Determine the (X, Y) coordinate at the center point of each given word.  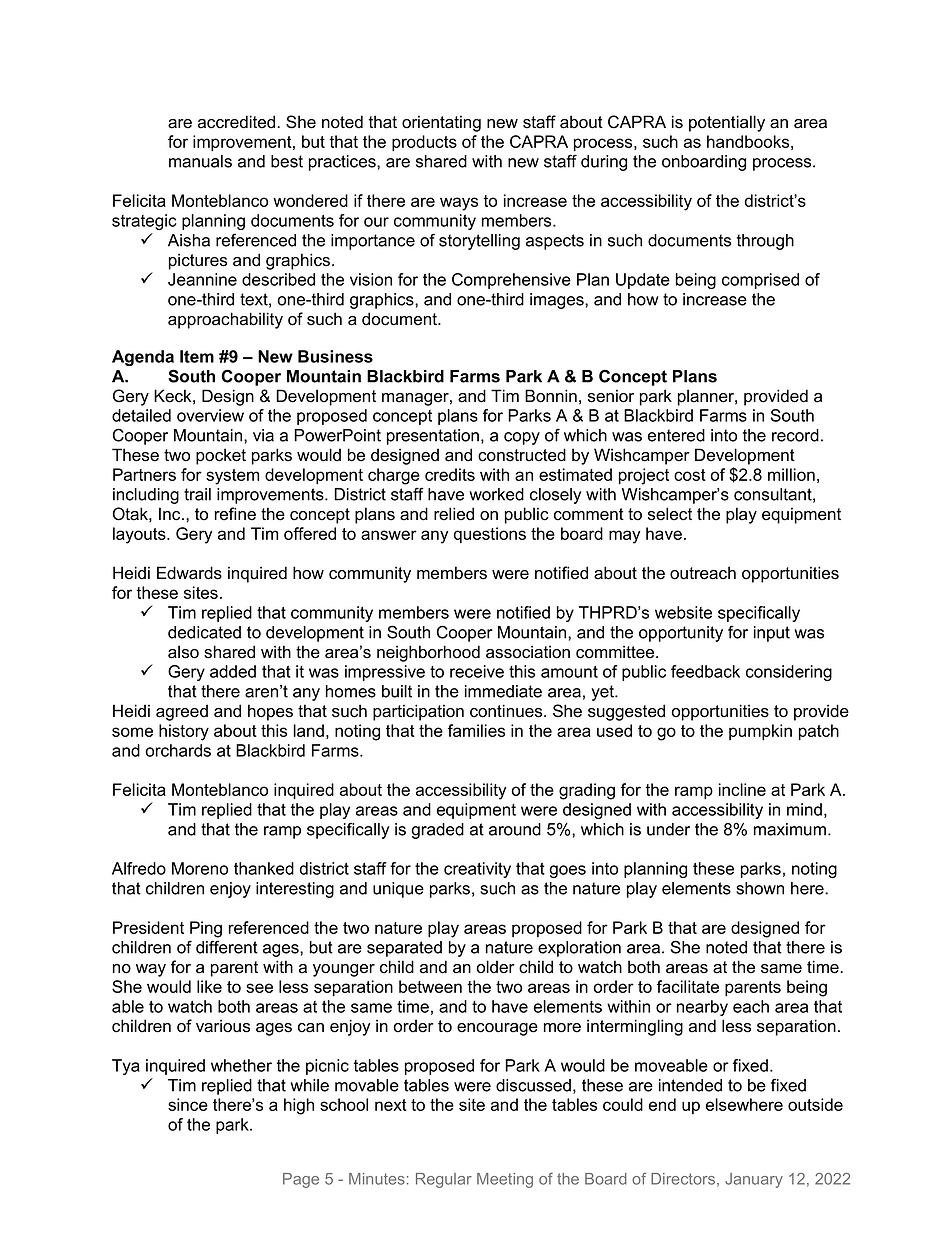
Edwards (189, 573)
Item (197, 356)
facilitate (688, 986)
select (670, 514)
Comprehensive (511, 281)
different (227, 947)
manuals (200, 161)
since (188, 1104)
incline (742, 789)
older (495, 967)
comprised (760, 281)
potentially (727, 123)
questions (490, 535)
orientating (441, 123)
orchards (178, 750)
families (476, 730)
